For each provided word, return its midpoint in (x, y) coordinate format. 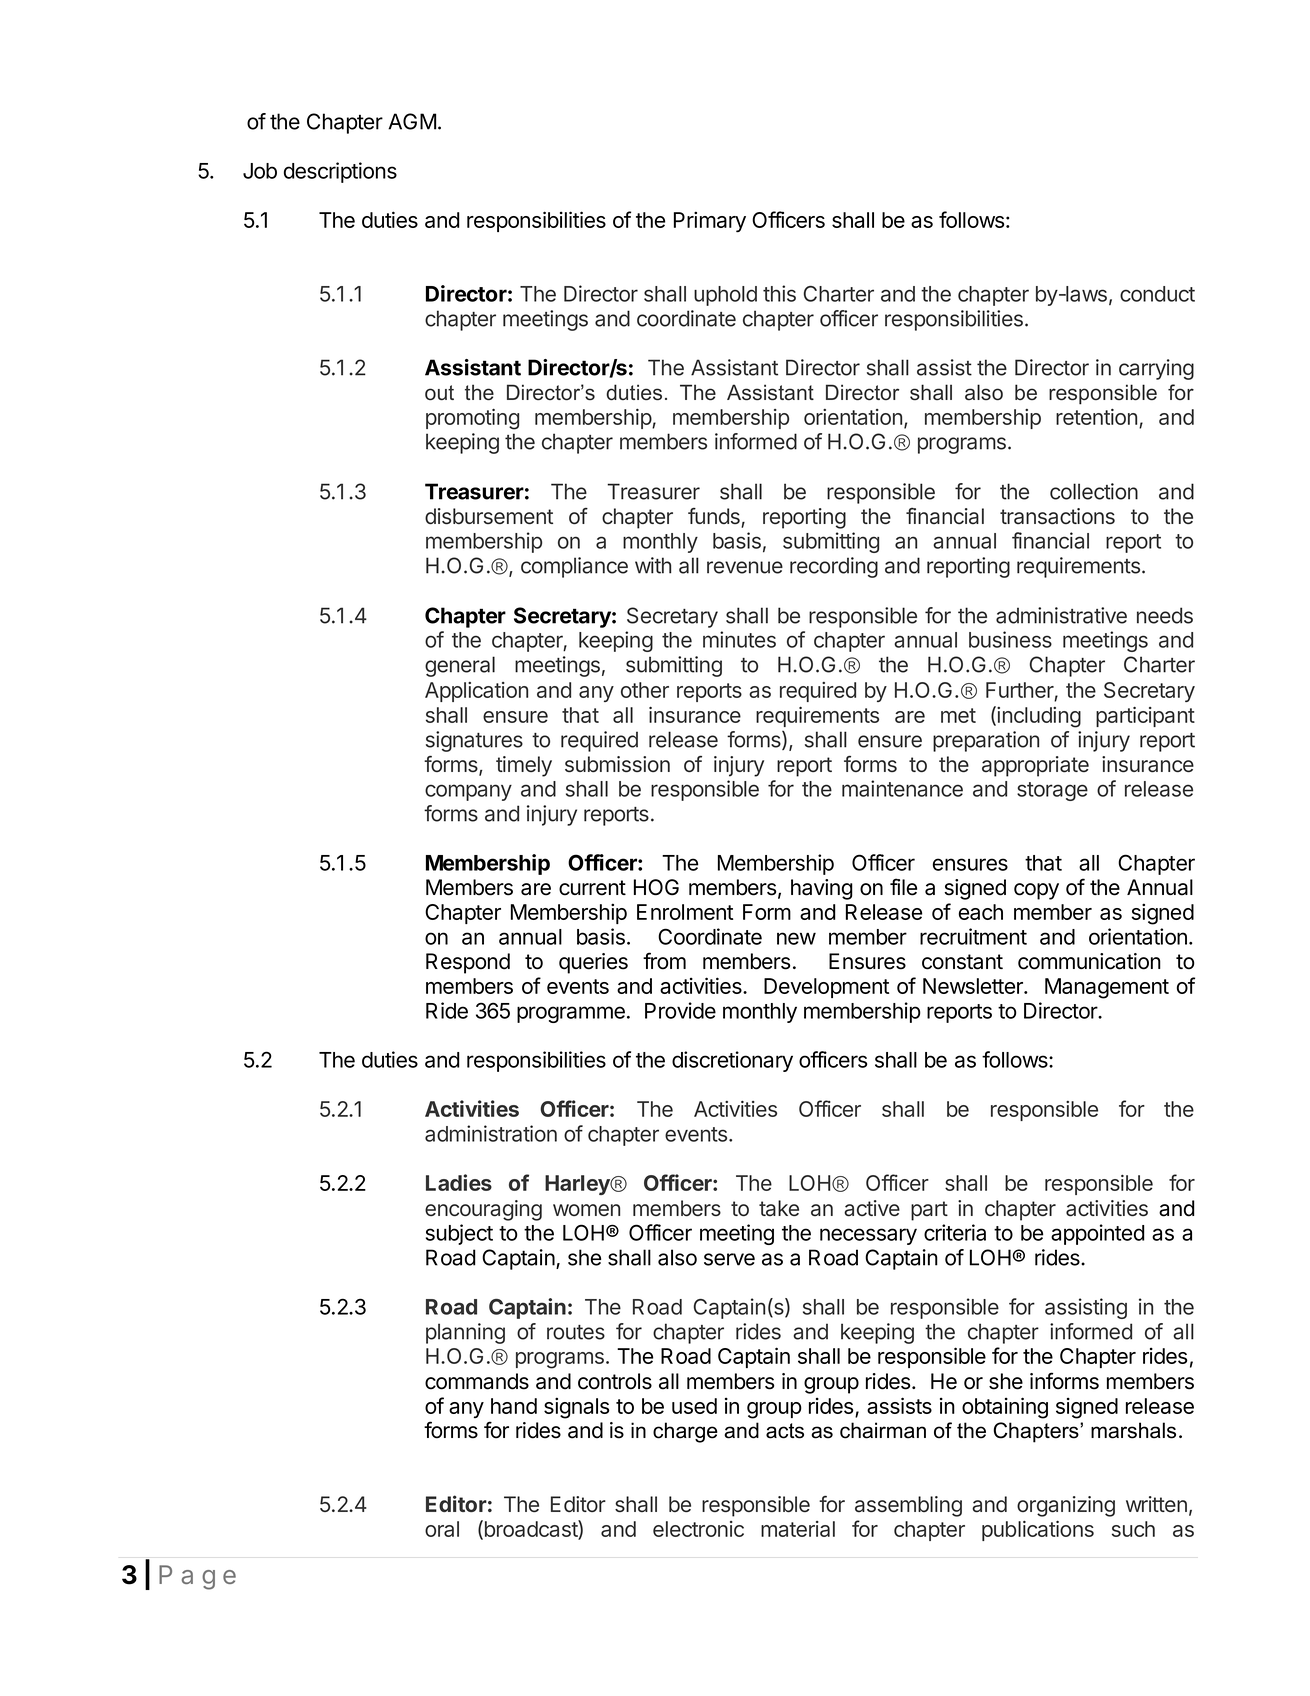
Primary (710, 222)
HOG (656, 887)
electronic (698, 1529)
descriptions (340, 172)
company (468, 792)
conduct (1157, 294)
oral (442, 1529)
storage (1052, 791)
